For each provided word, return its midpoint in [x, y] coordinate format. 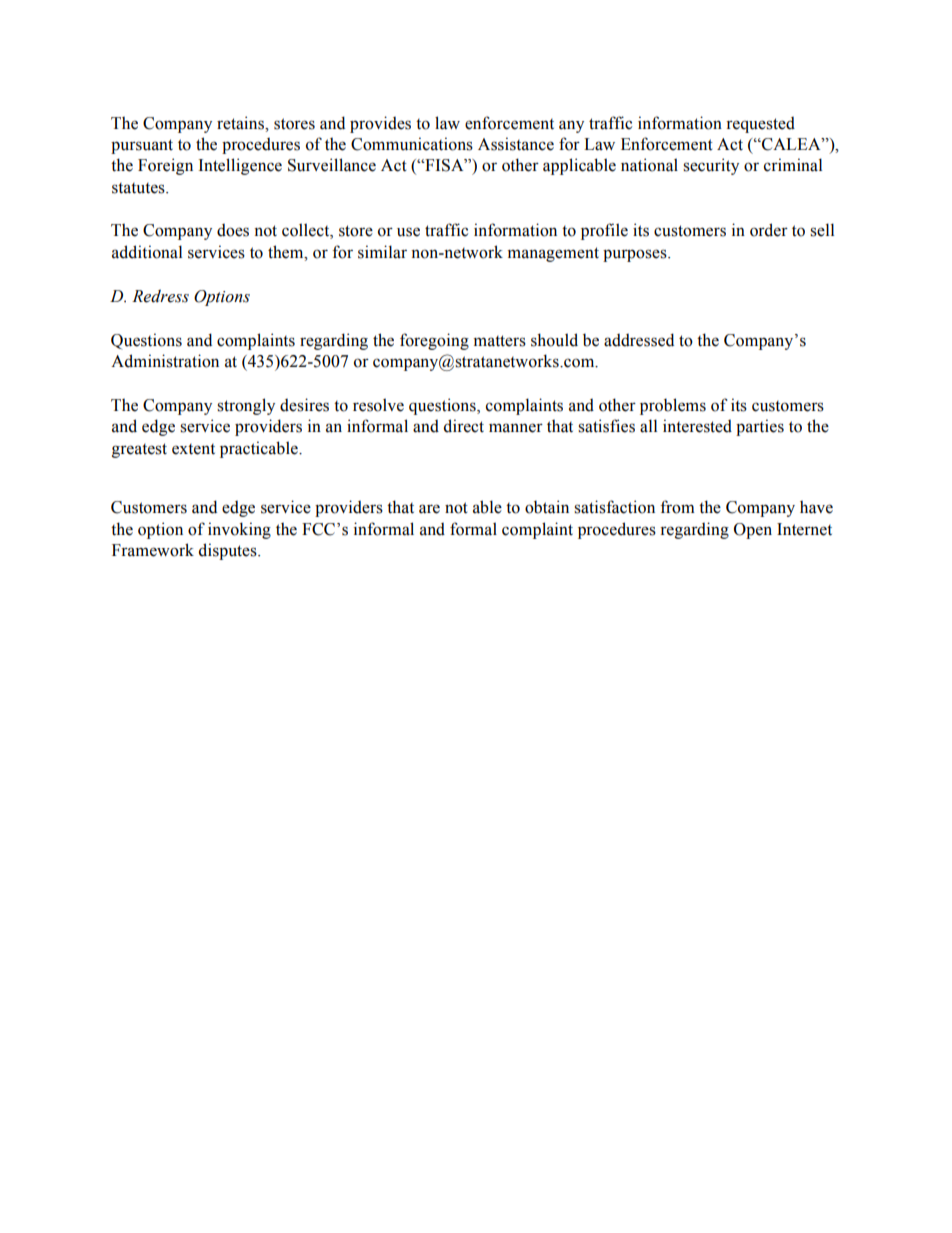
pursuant [142, 146]
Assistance [516, 144]
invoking [239, 530]
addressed [639, 340]
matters [500, 341]
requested [760, 125]
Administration [165, 361]
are [429, 509]
